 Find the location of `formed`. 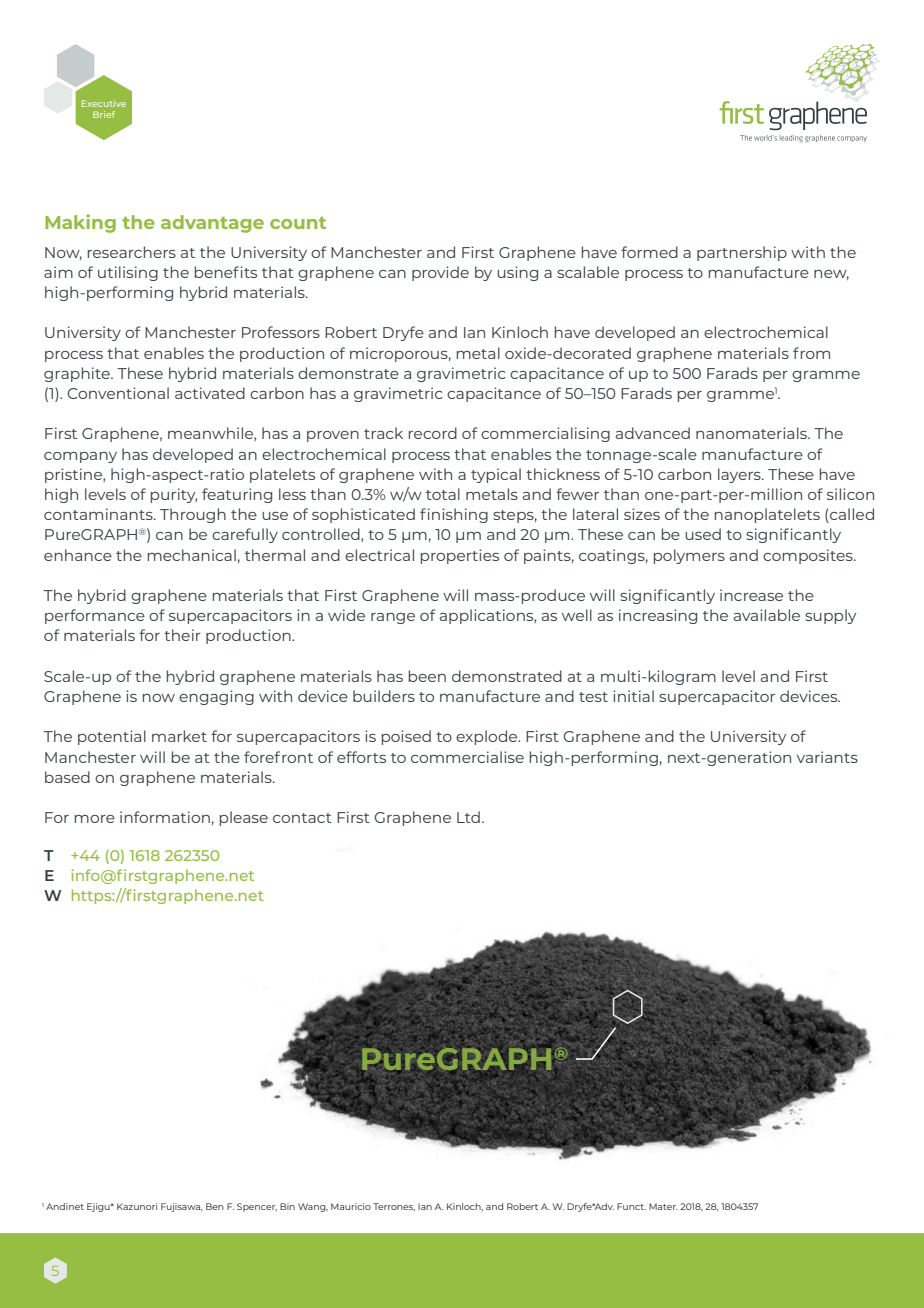

formed is located at coordinates (649, 252).
